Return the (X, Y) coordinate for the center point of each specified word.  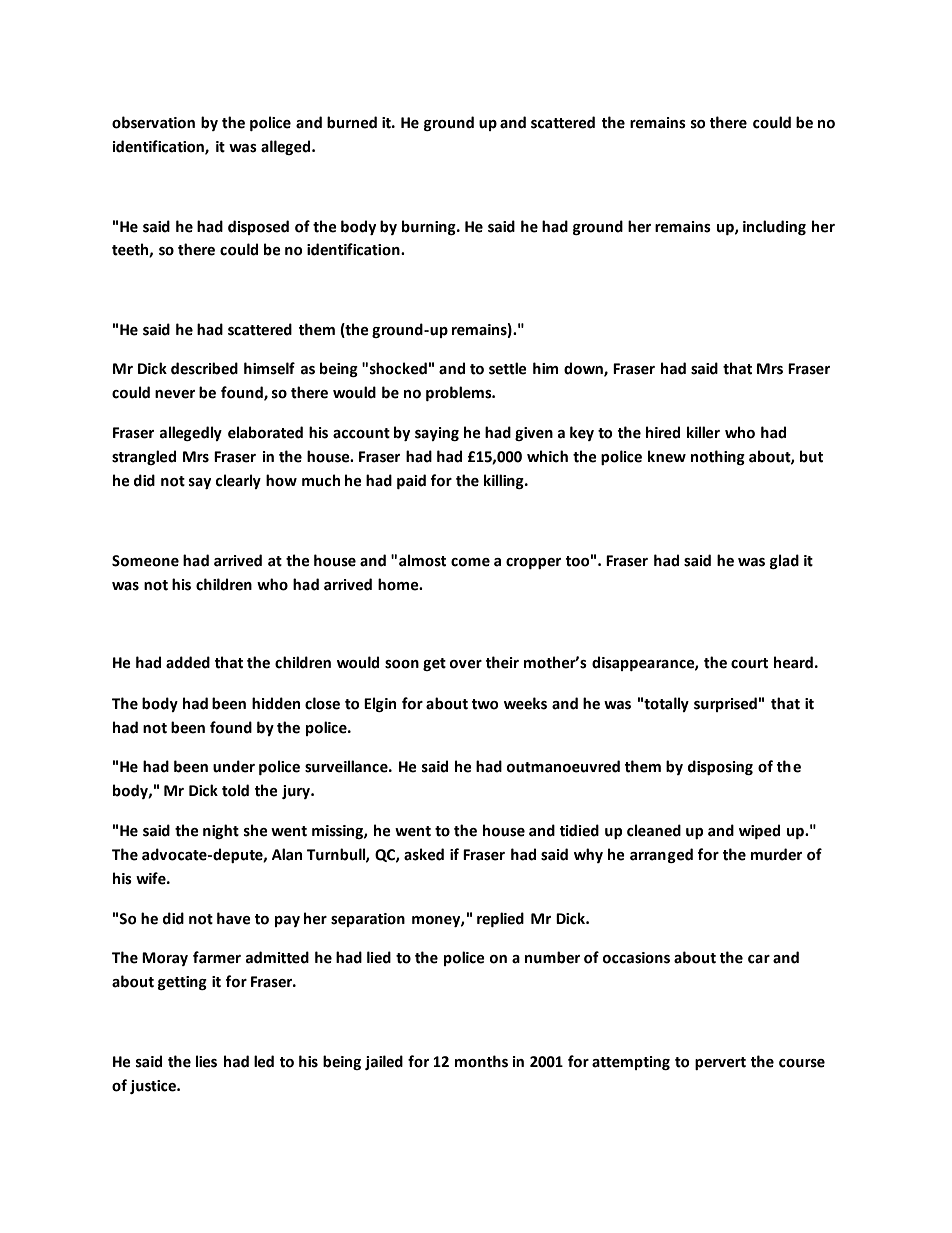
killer (703, 432)
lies (206, 1061)
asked (424, 854)
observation (153, 122)
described (204, 368)
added (188, 662)
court (749, 663)
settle (508, 368)
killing (505, 481)
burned (352, 122)
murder (776, 854)
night (221, 831)
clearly (238, 481)
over (466, 664)
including (774, 227)
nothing (718, 457)
